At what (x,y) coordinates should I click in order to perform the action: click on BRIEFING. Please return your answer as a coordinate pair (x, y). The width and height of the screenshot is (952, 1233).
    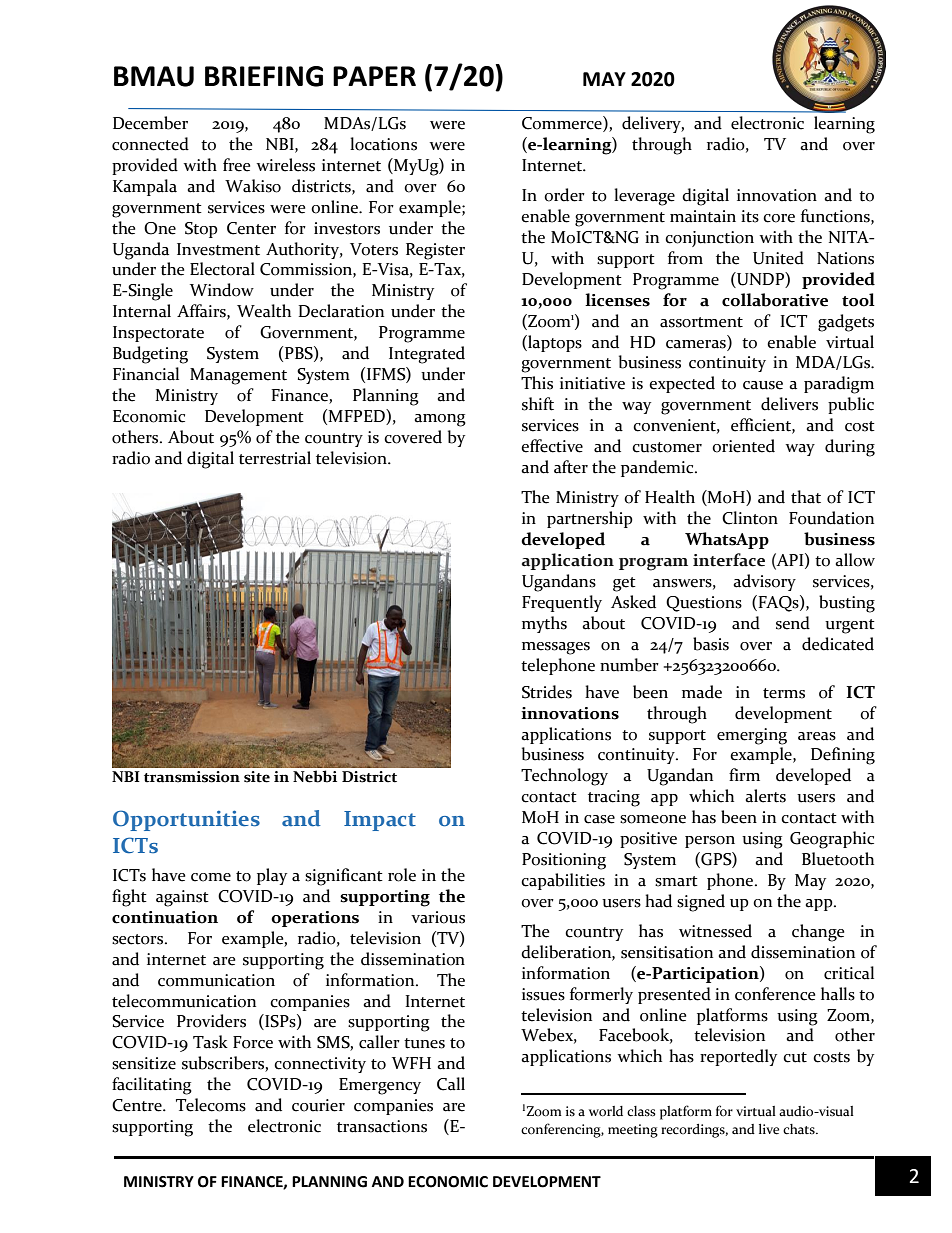
    Looking at the image, I should click on (264, 76).
